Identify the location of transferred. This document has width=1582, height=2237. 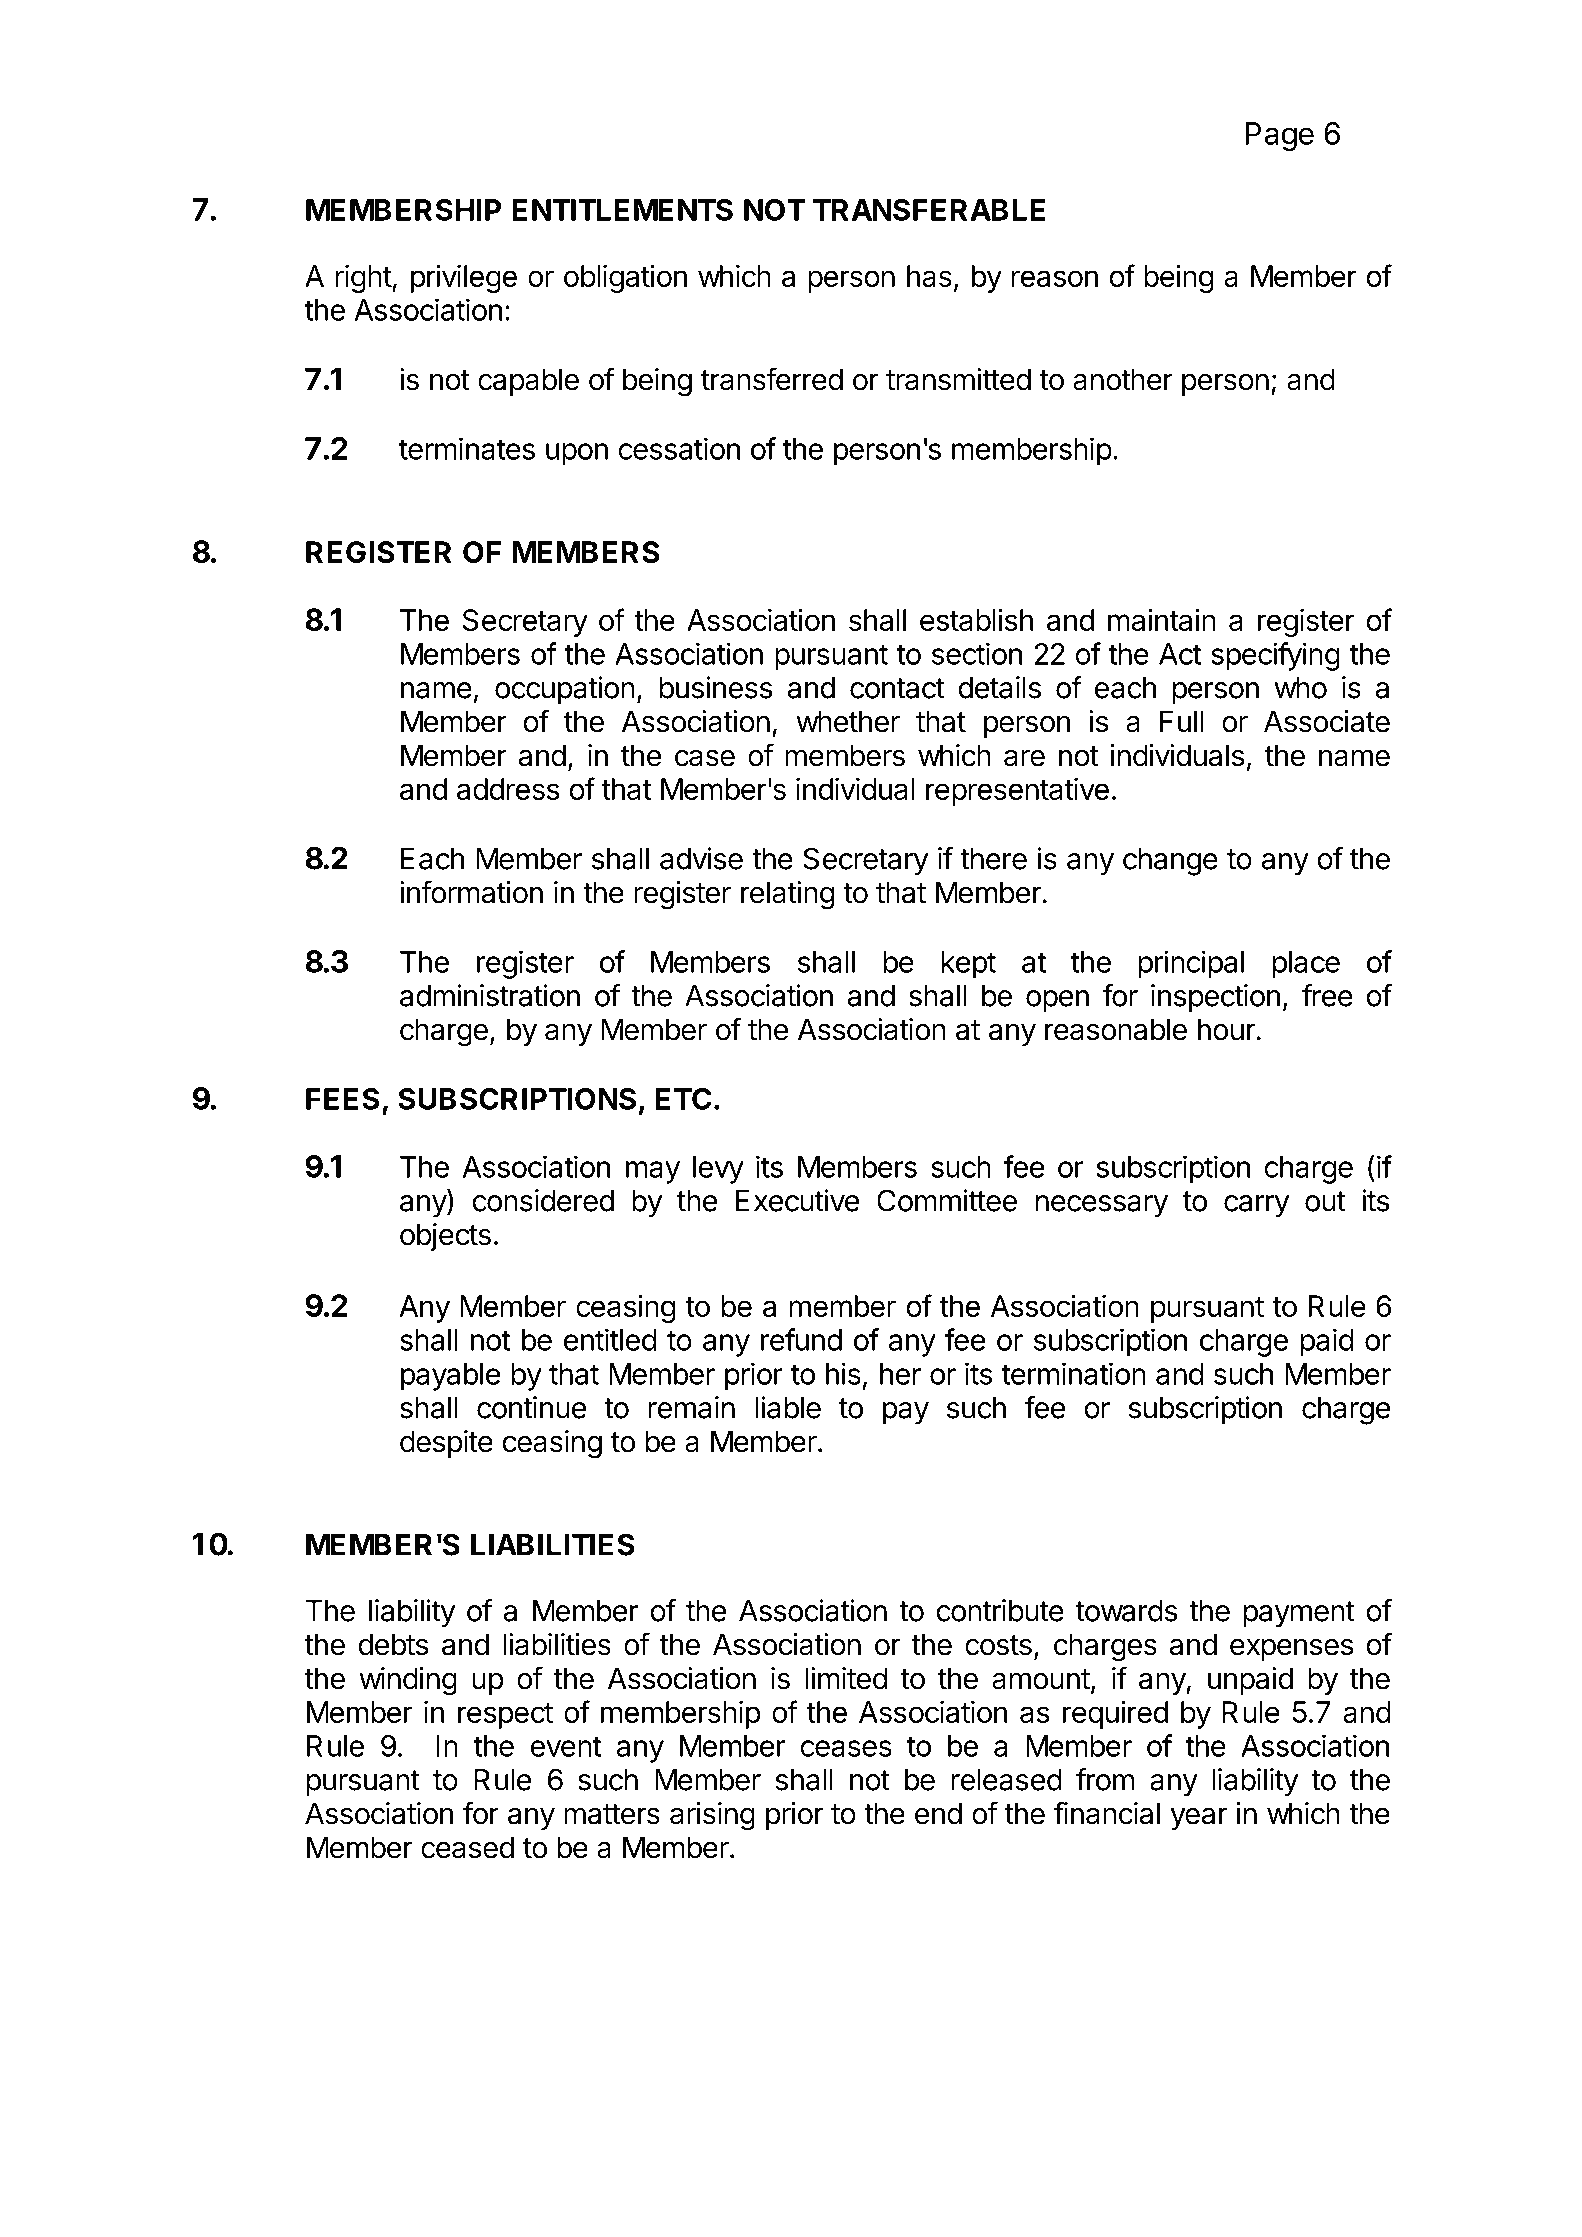
(772, 379).
